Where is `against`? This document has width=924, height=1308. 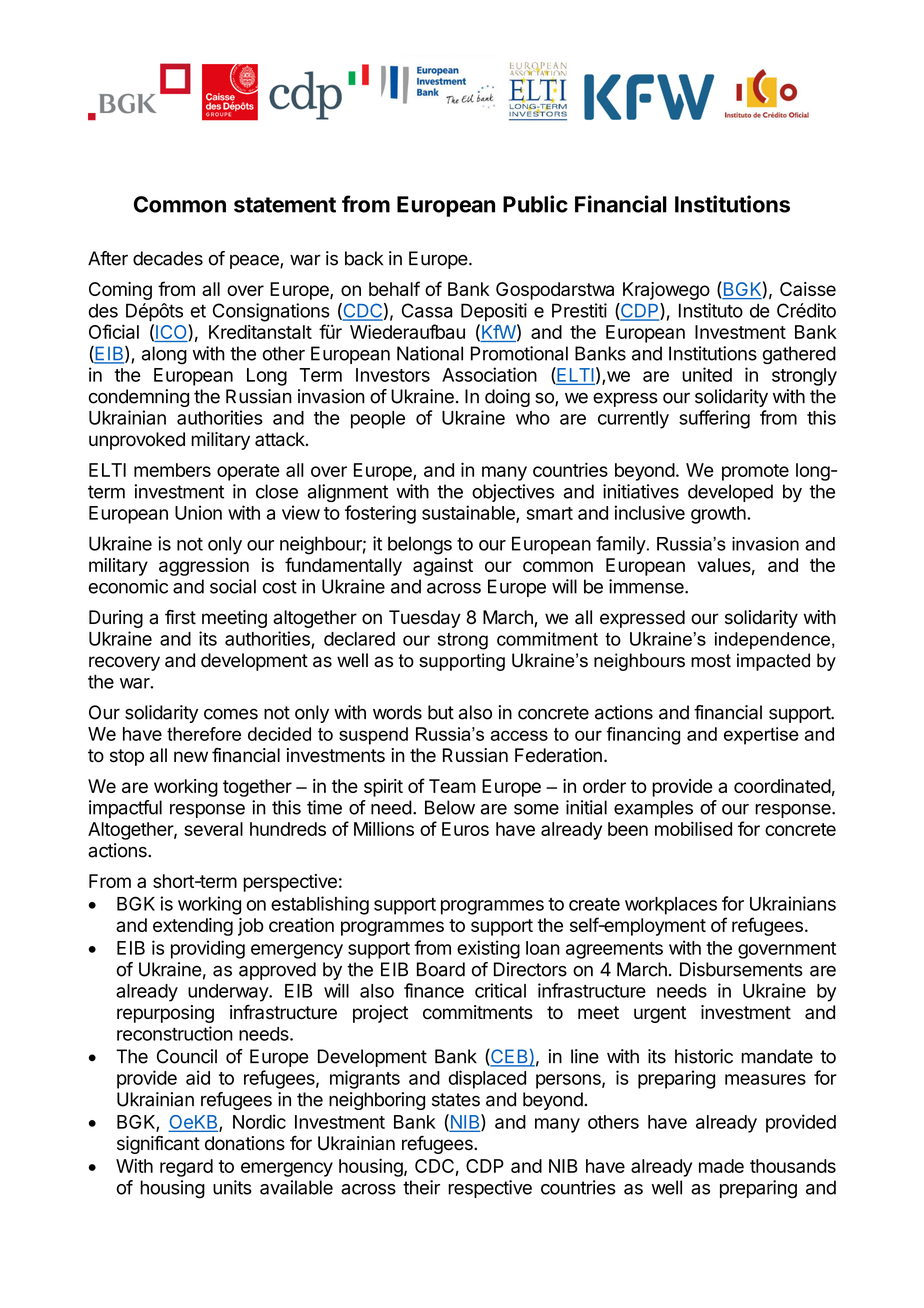 against is located at coordinates (443, 567).
